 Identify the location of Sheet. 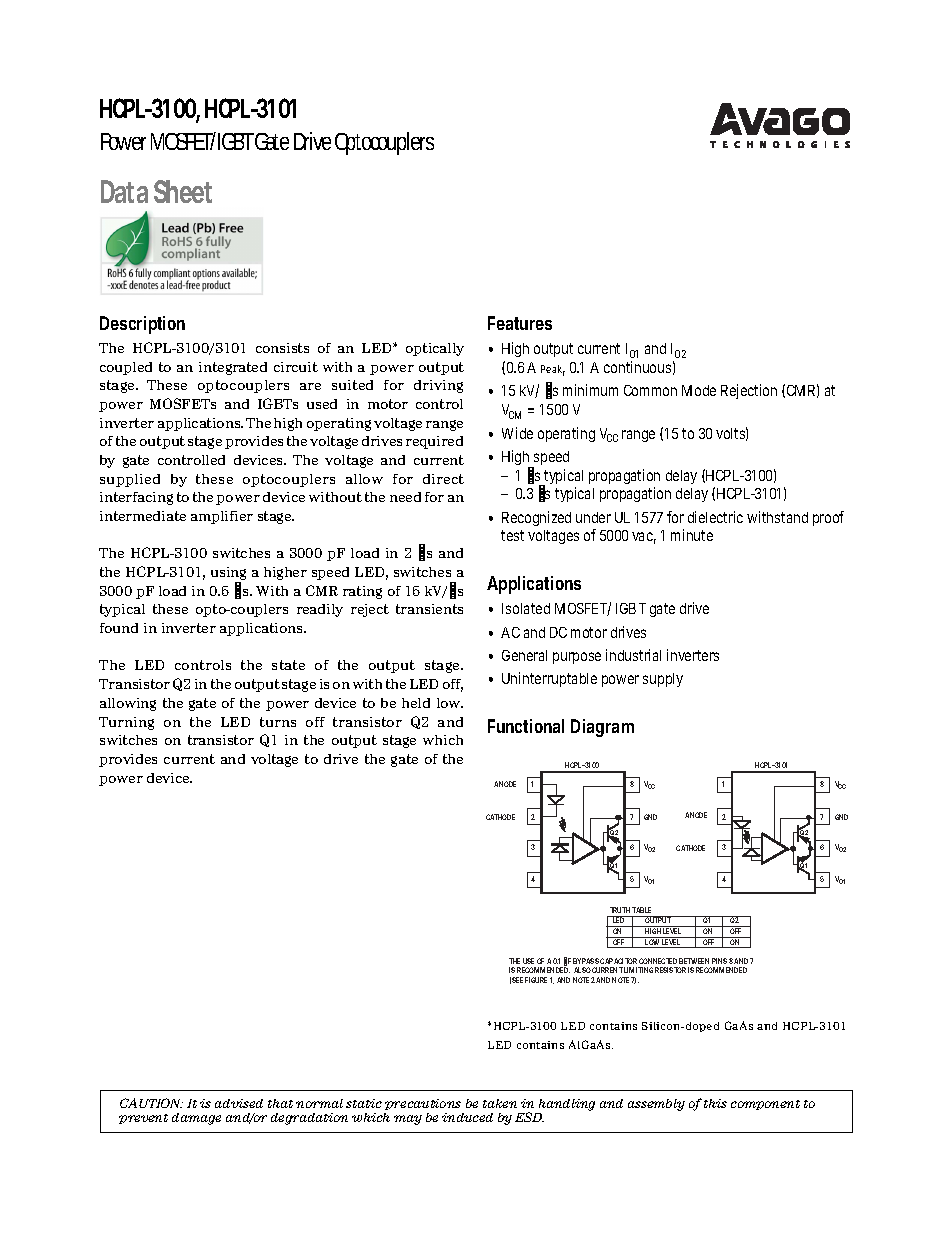
(183, 191).
